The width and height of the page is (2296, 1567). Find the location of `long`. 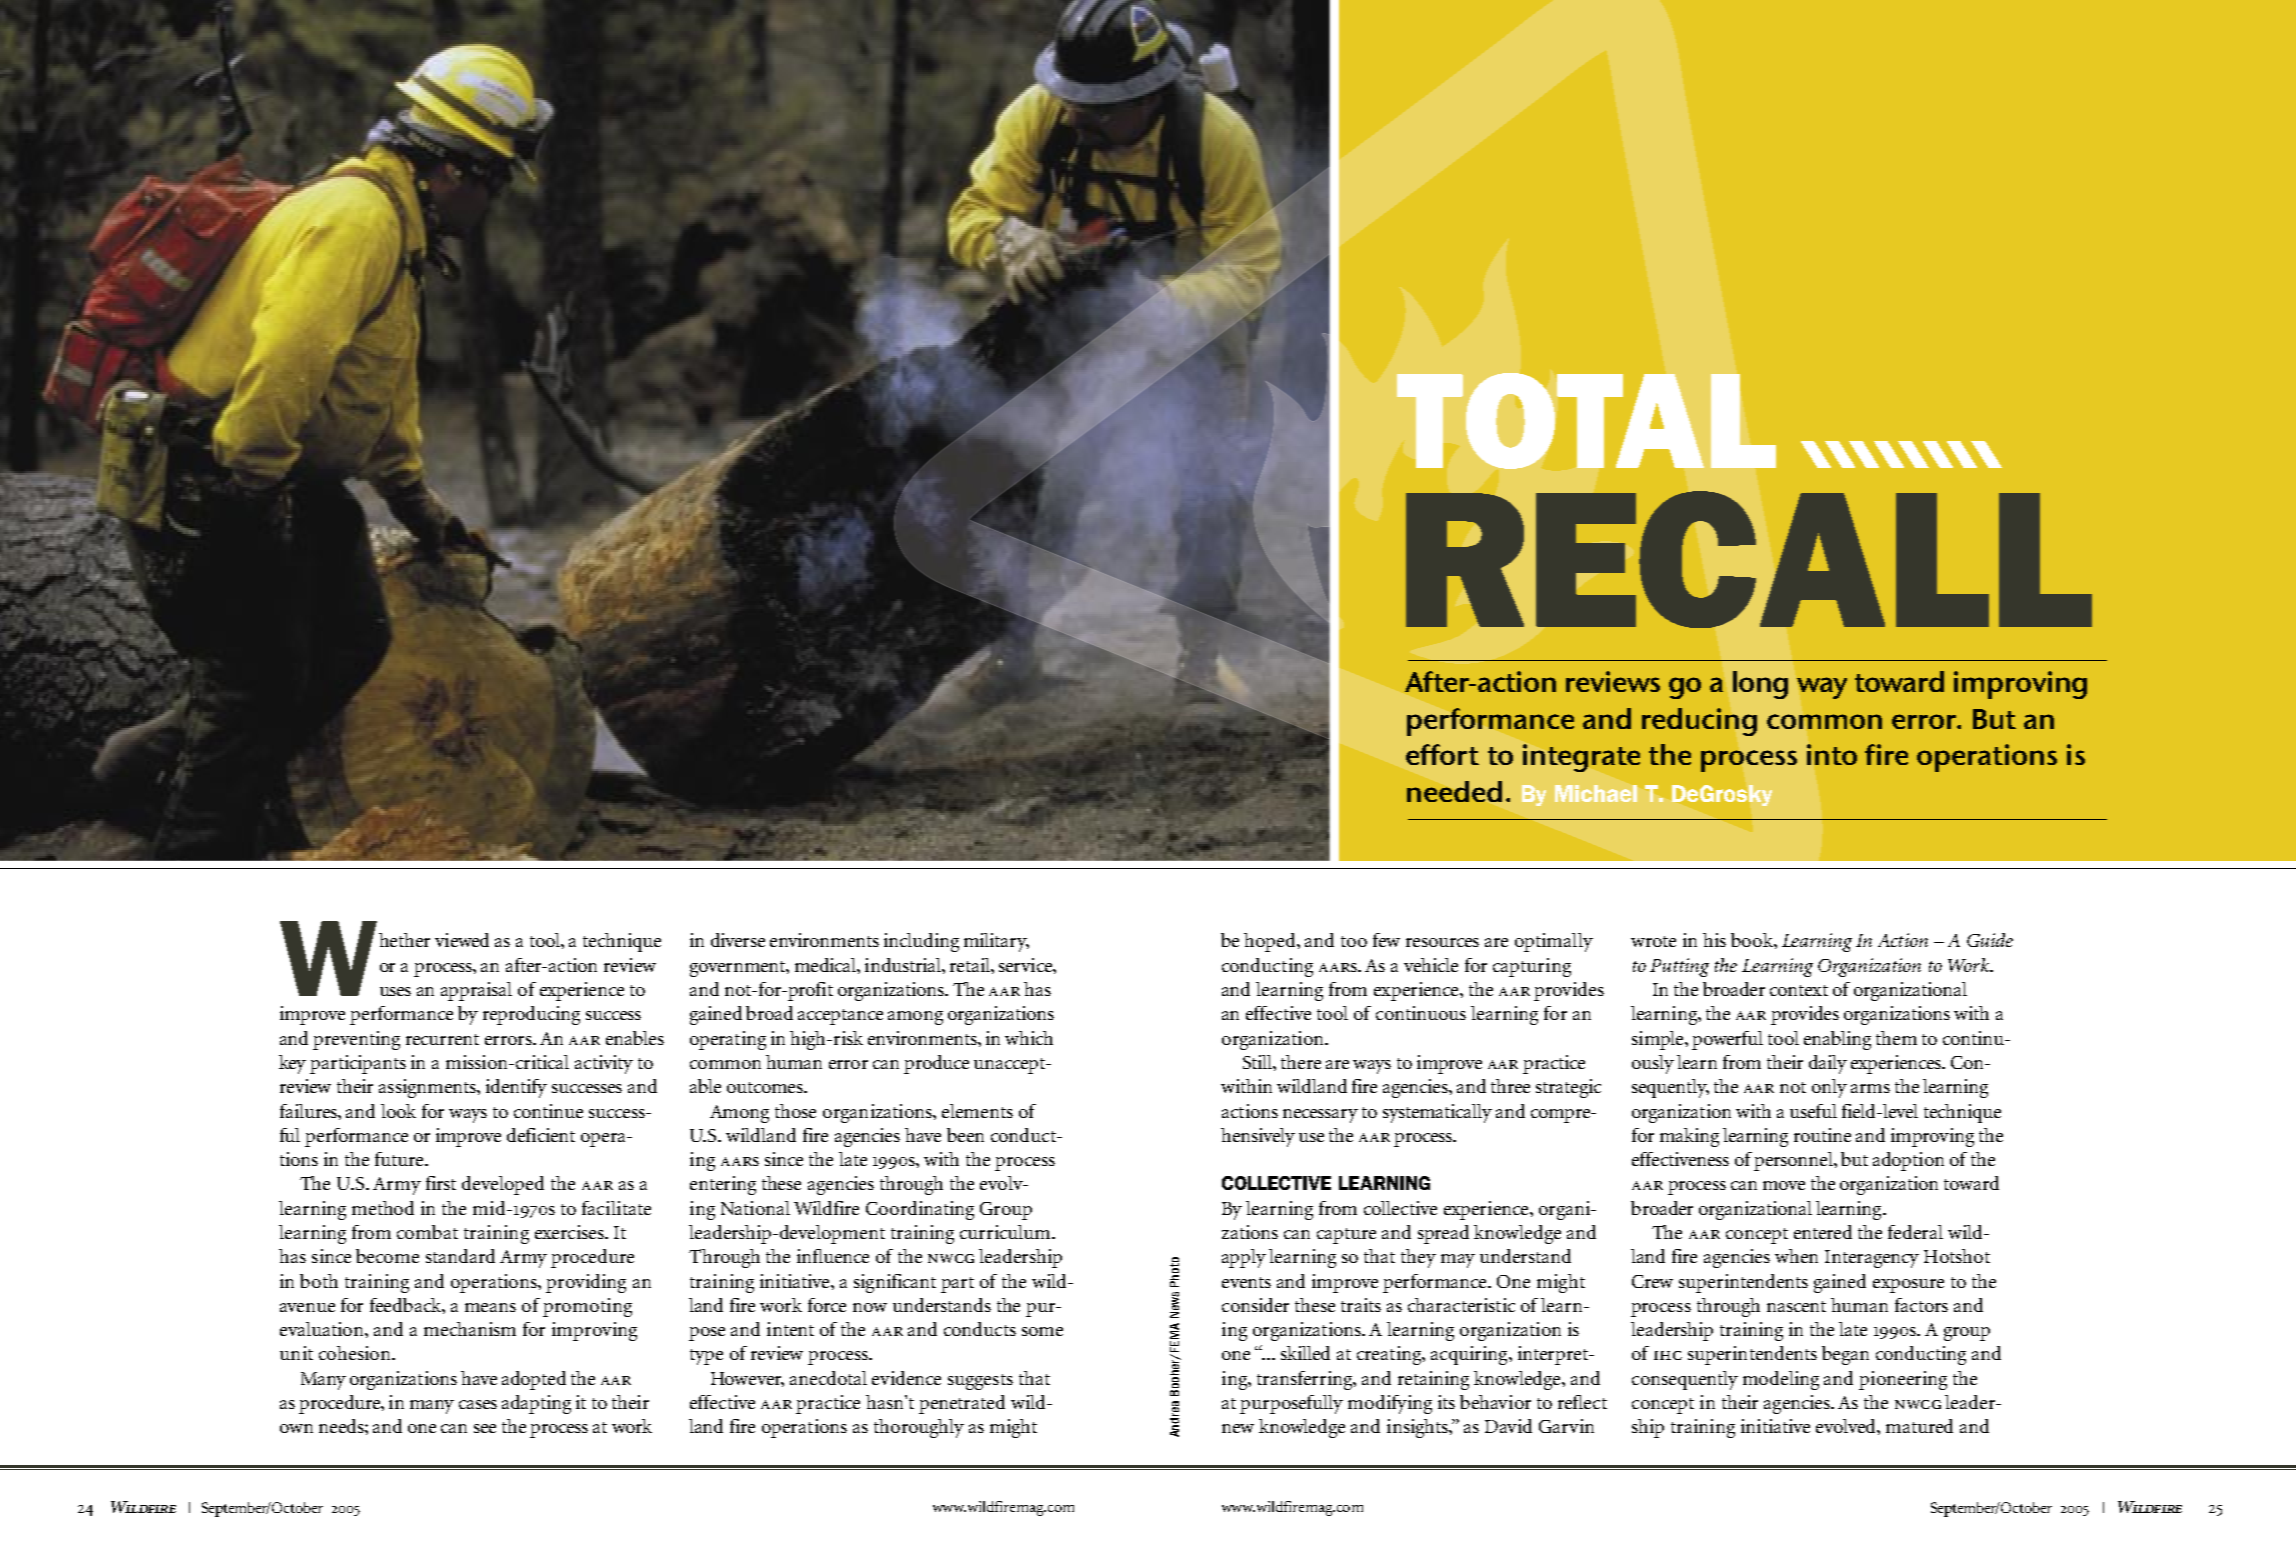

long is located at coordinates (1760, 685).
